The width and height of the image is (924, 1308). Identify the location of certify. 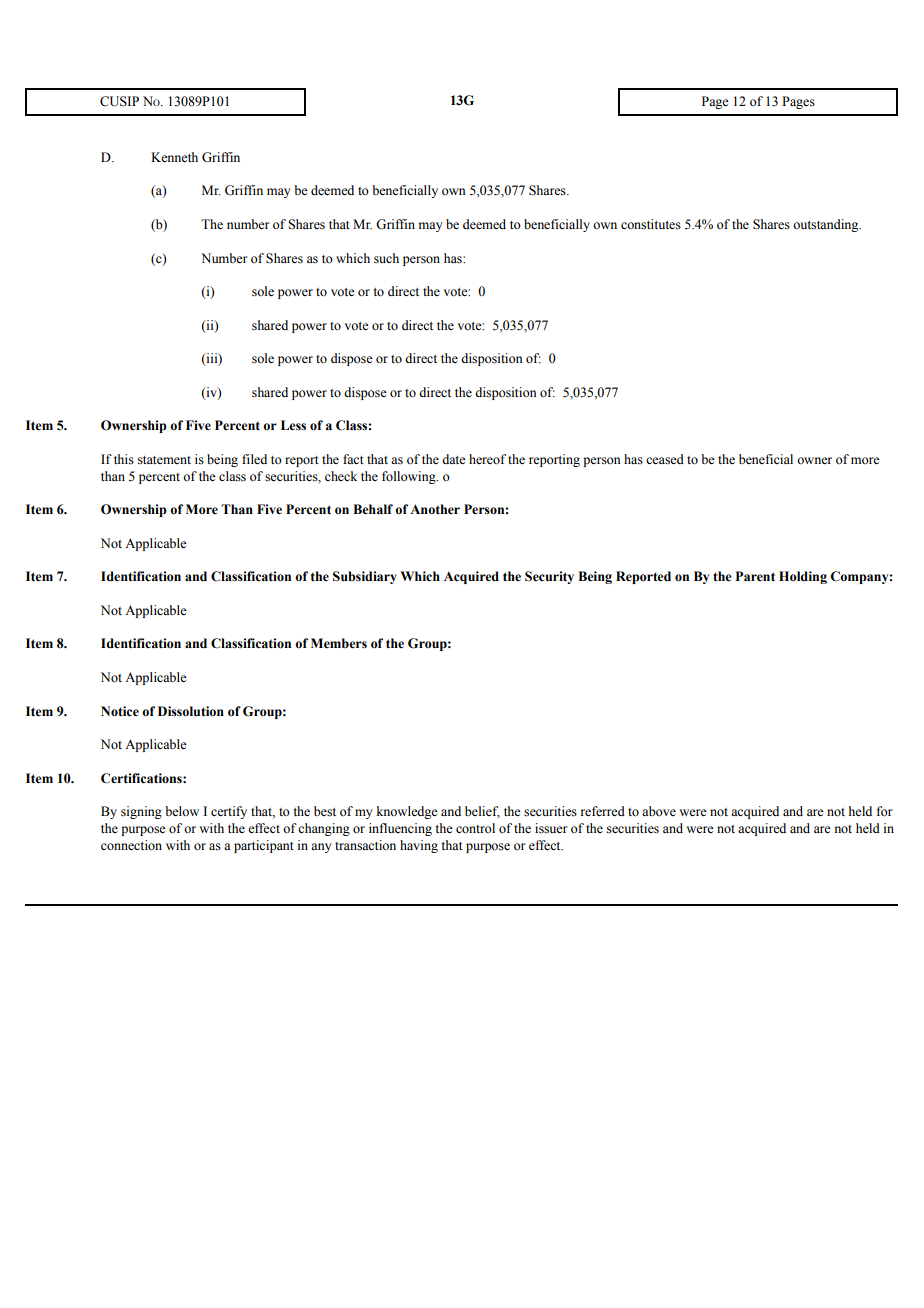
(229, 812).
